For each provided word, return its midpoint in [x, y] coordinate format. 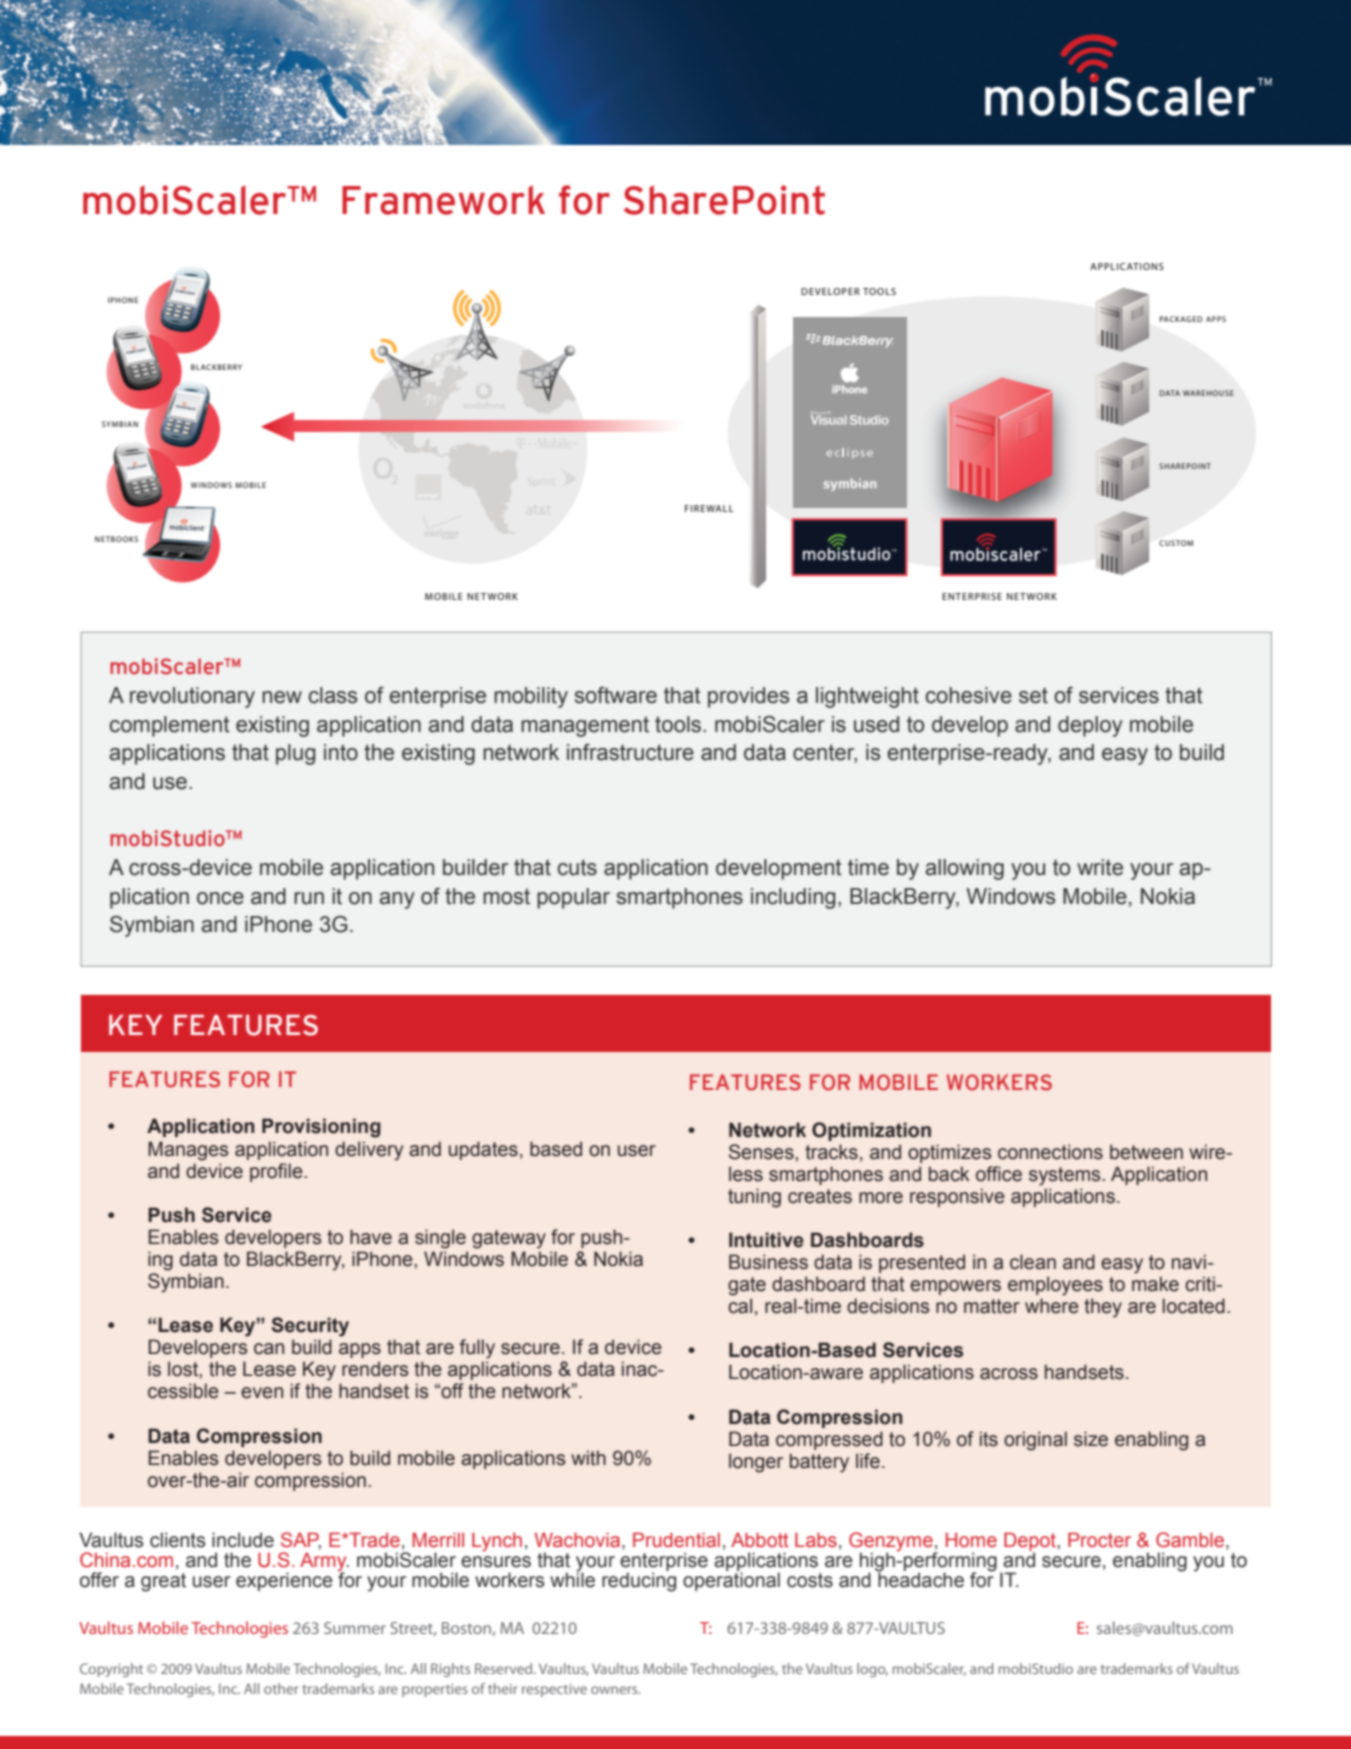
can [269, 1349]
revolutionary [192, 697]
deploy [1090, 726]
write [1100, 867]
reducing [639, 1581]
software [616, 695]
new [282, 697]
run [309, 898]
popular [573, 898]
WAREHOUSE [1208, 393]
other [281, 1688]
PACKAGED [1181, 319]
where [1052, 1306]
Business [768, 1262]
